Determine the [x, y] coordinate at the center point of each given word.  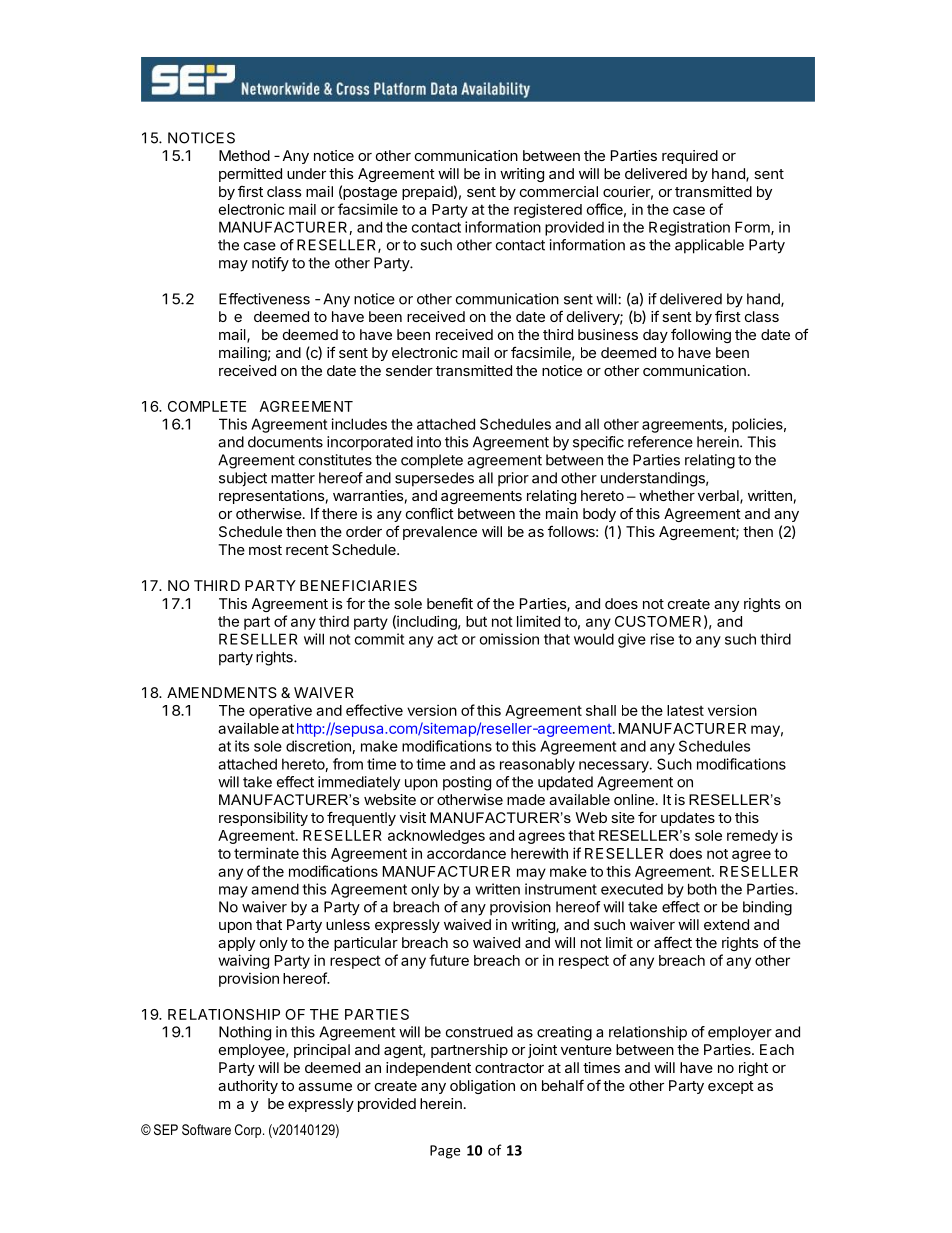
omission [509, 639]
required [690, 157]
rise [662, 639]
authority [248, 1087]
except [731, 1087]
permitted [250, 175]
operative [280, 711]
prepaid [427, 193]
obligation [482, 1087]
